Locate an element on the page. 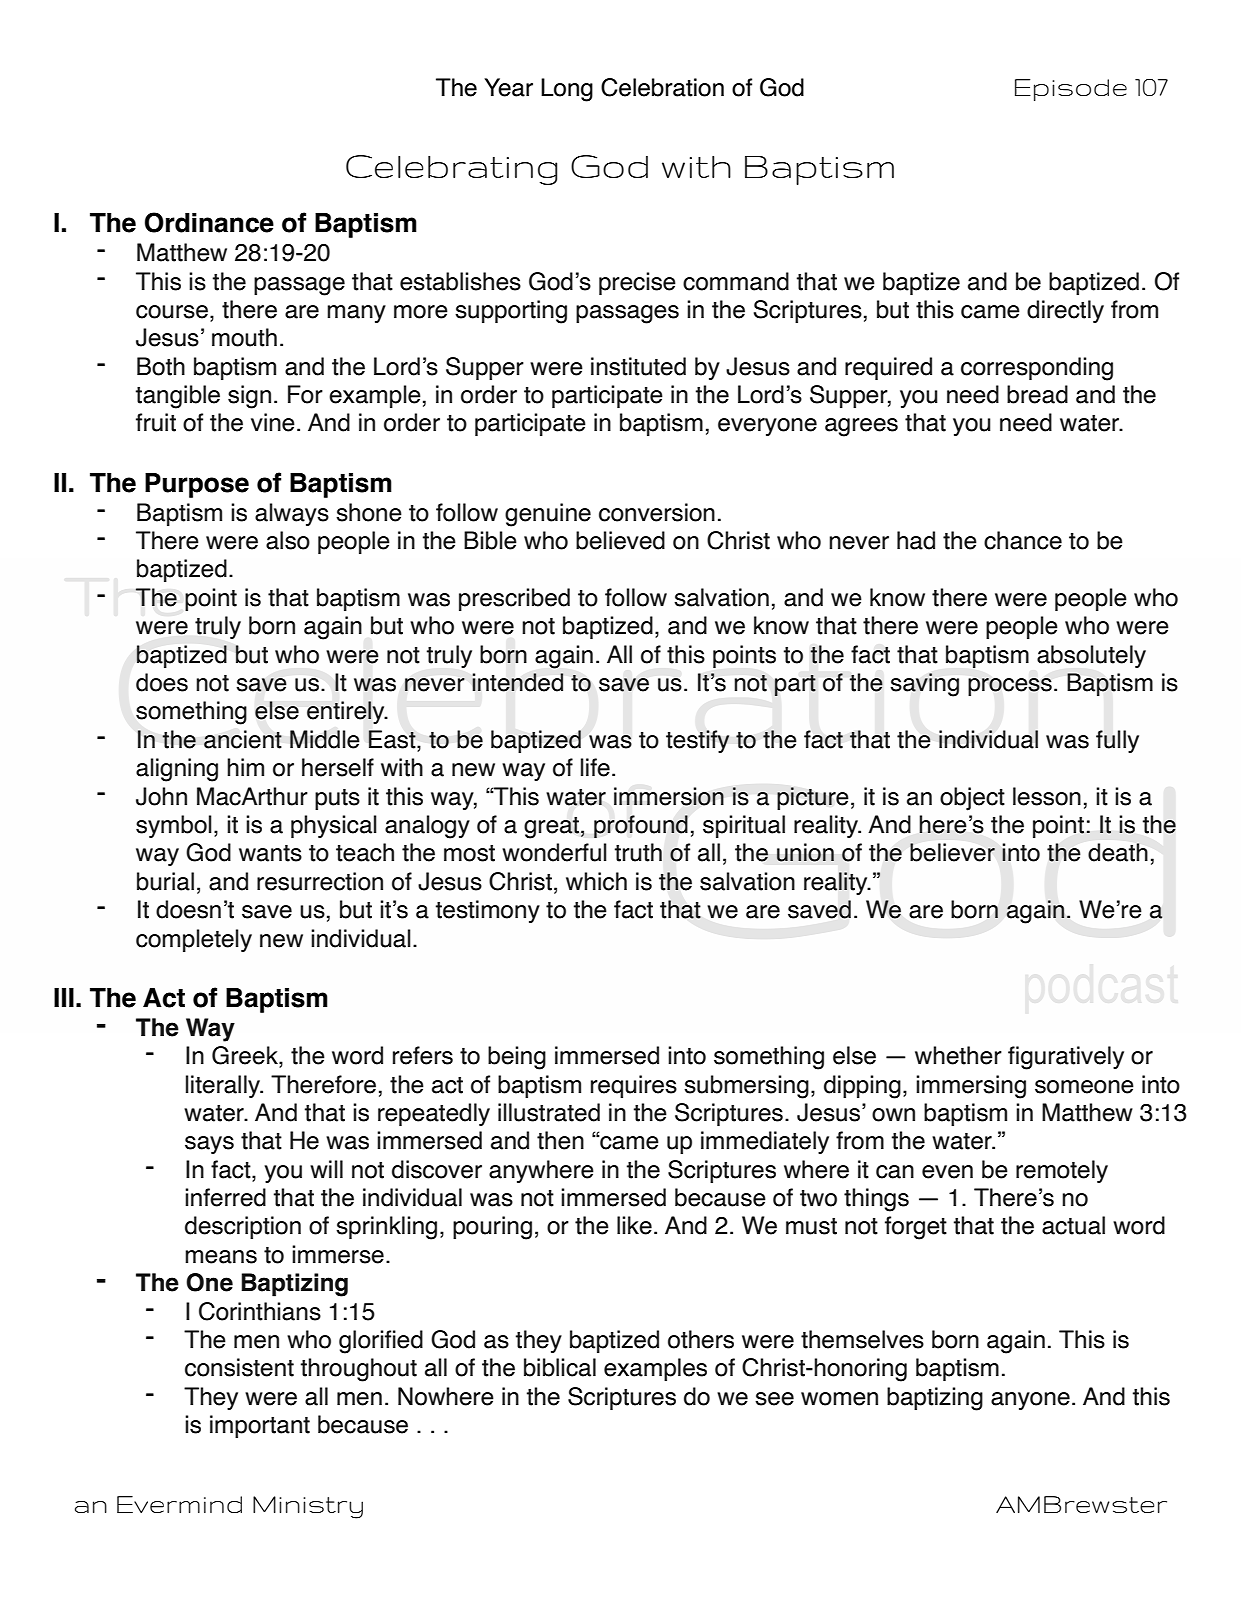 Image resolution: width=1241 pixels, height=1606 pixels. life is located at coordinates (595, 767).
